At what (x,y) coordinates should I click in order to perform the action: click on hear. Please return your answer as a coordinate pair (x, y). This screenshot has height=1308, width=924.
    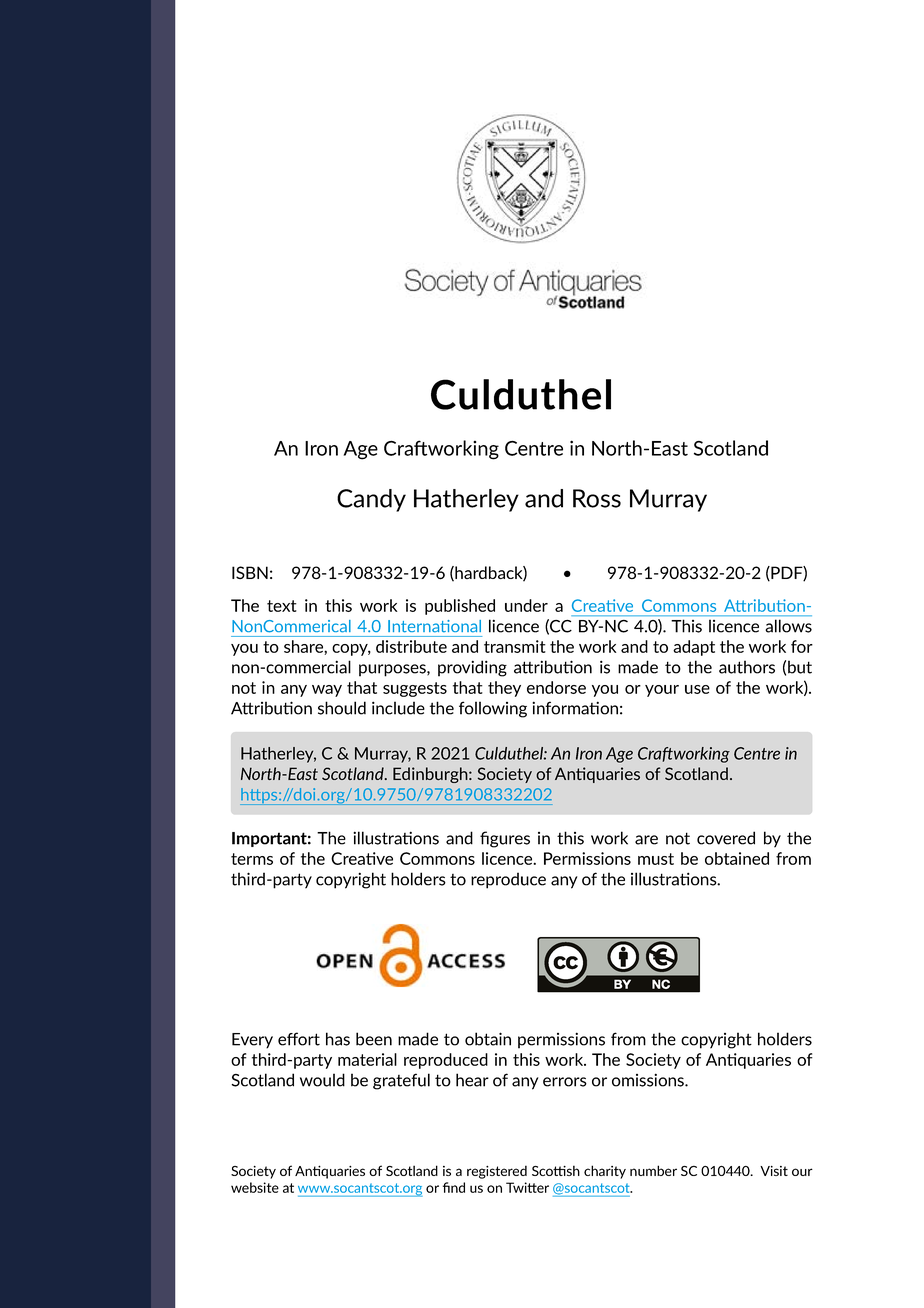
    Looking at the image, I should click on (472, 1080).
